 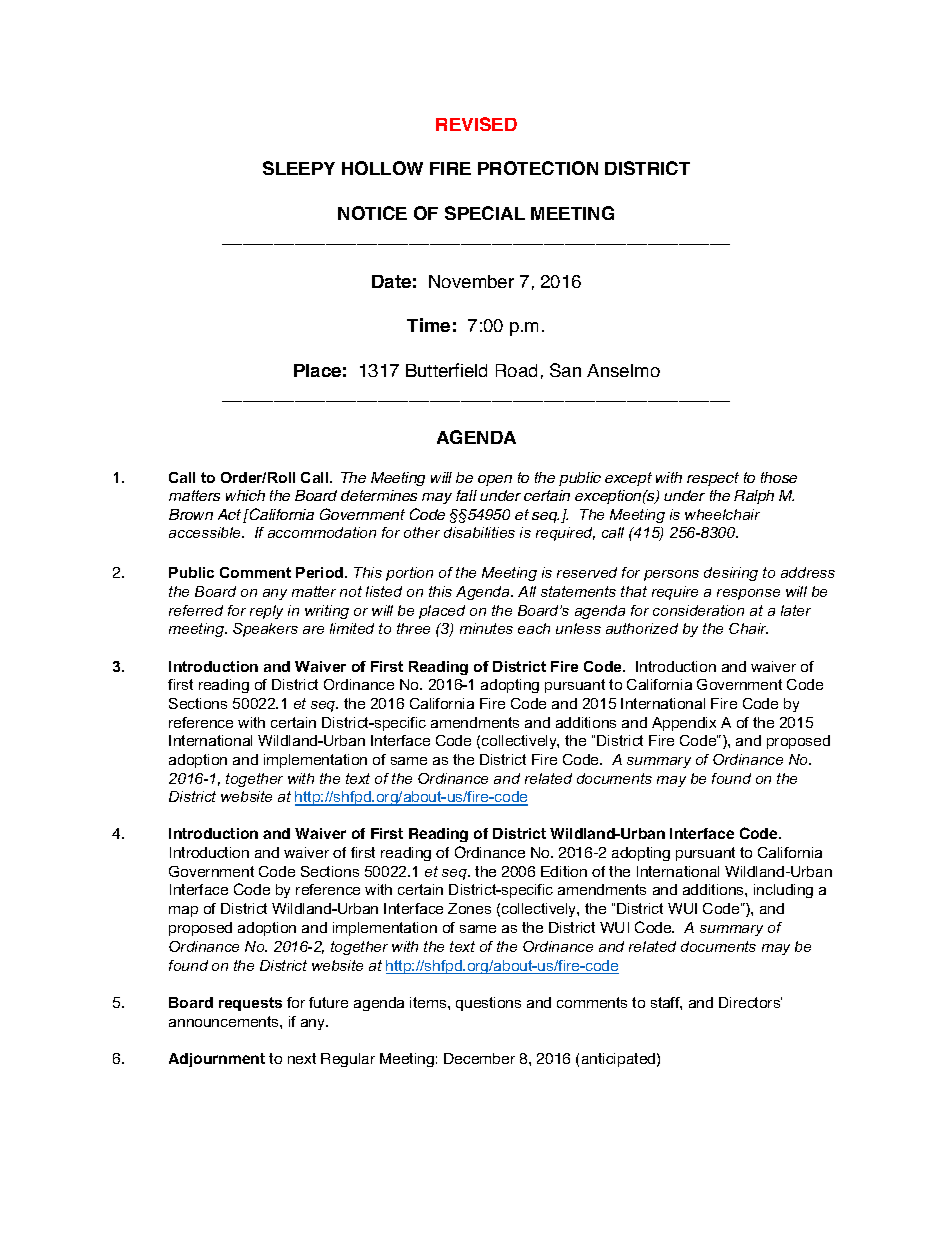 I want to click on including, so click(x=783, y=891).
